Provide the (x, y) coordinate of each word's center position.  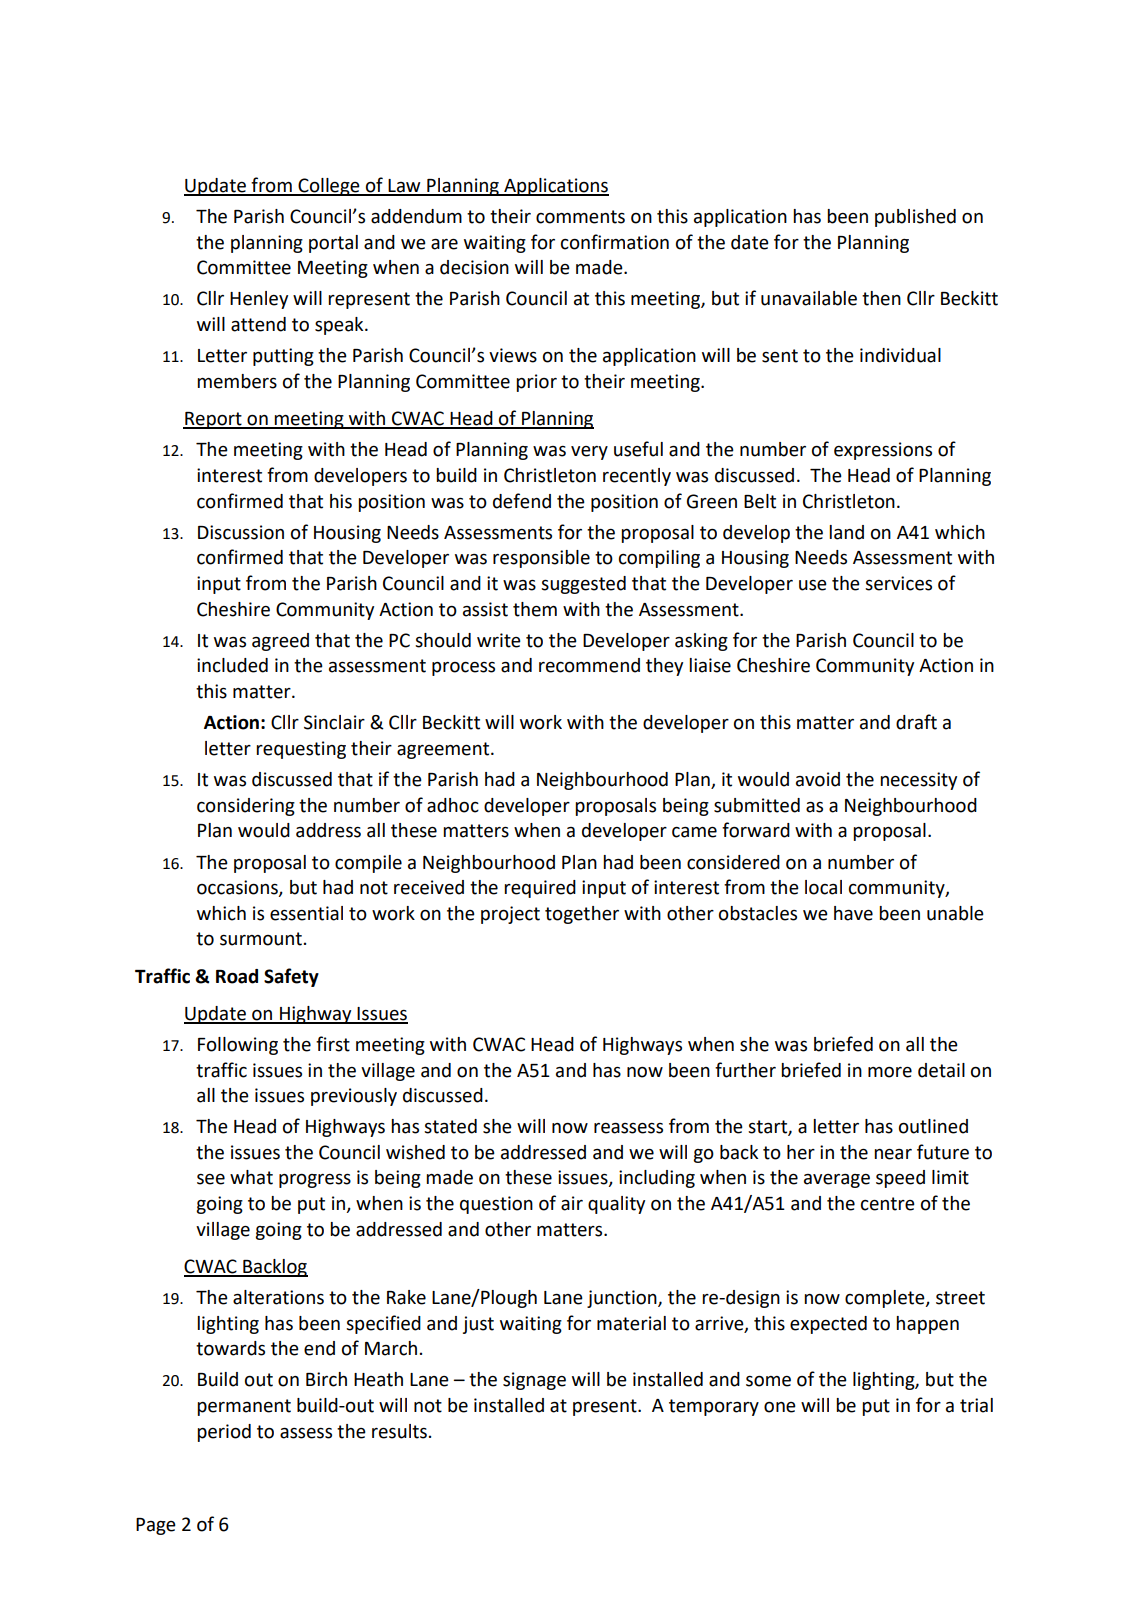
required (540, 889)
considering (246, 807)
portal (333, 244)
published (915, 218)
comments (580, 217)
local (823, 887)
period (224, 1433)
